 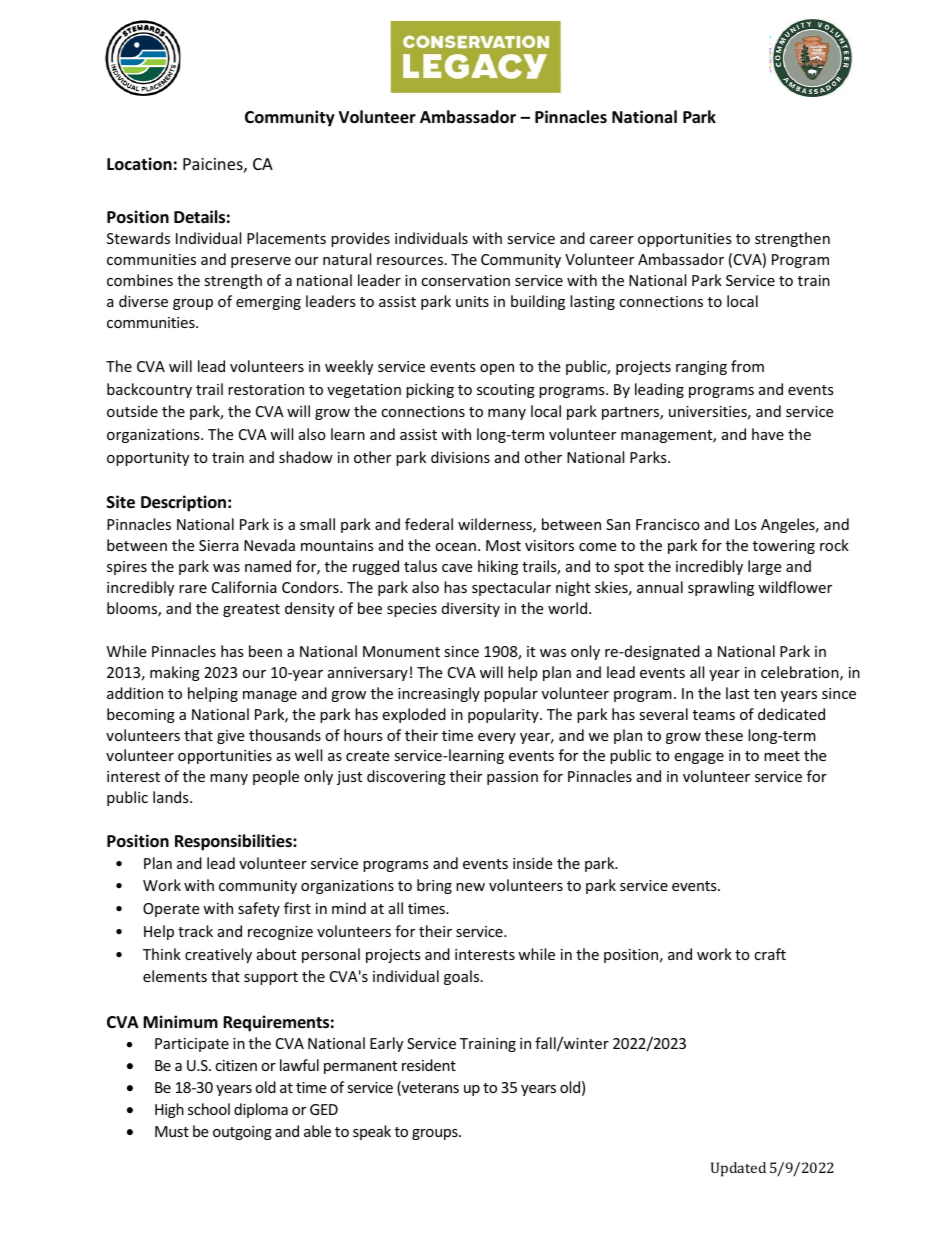 What do you see at coordinates (764, 567) in the screenshot?
I see `large` at bounding box center [764, 567].
